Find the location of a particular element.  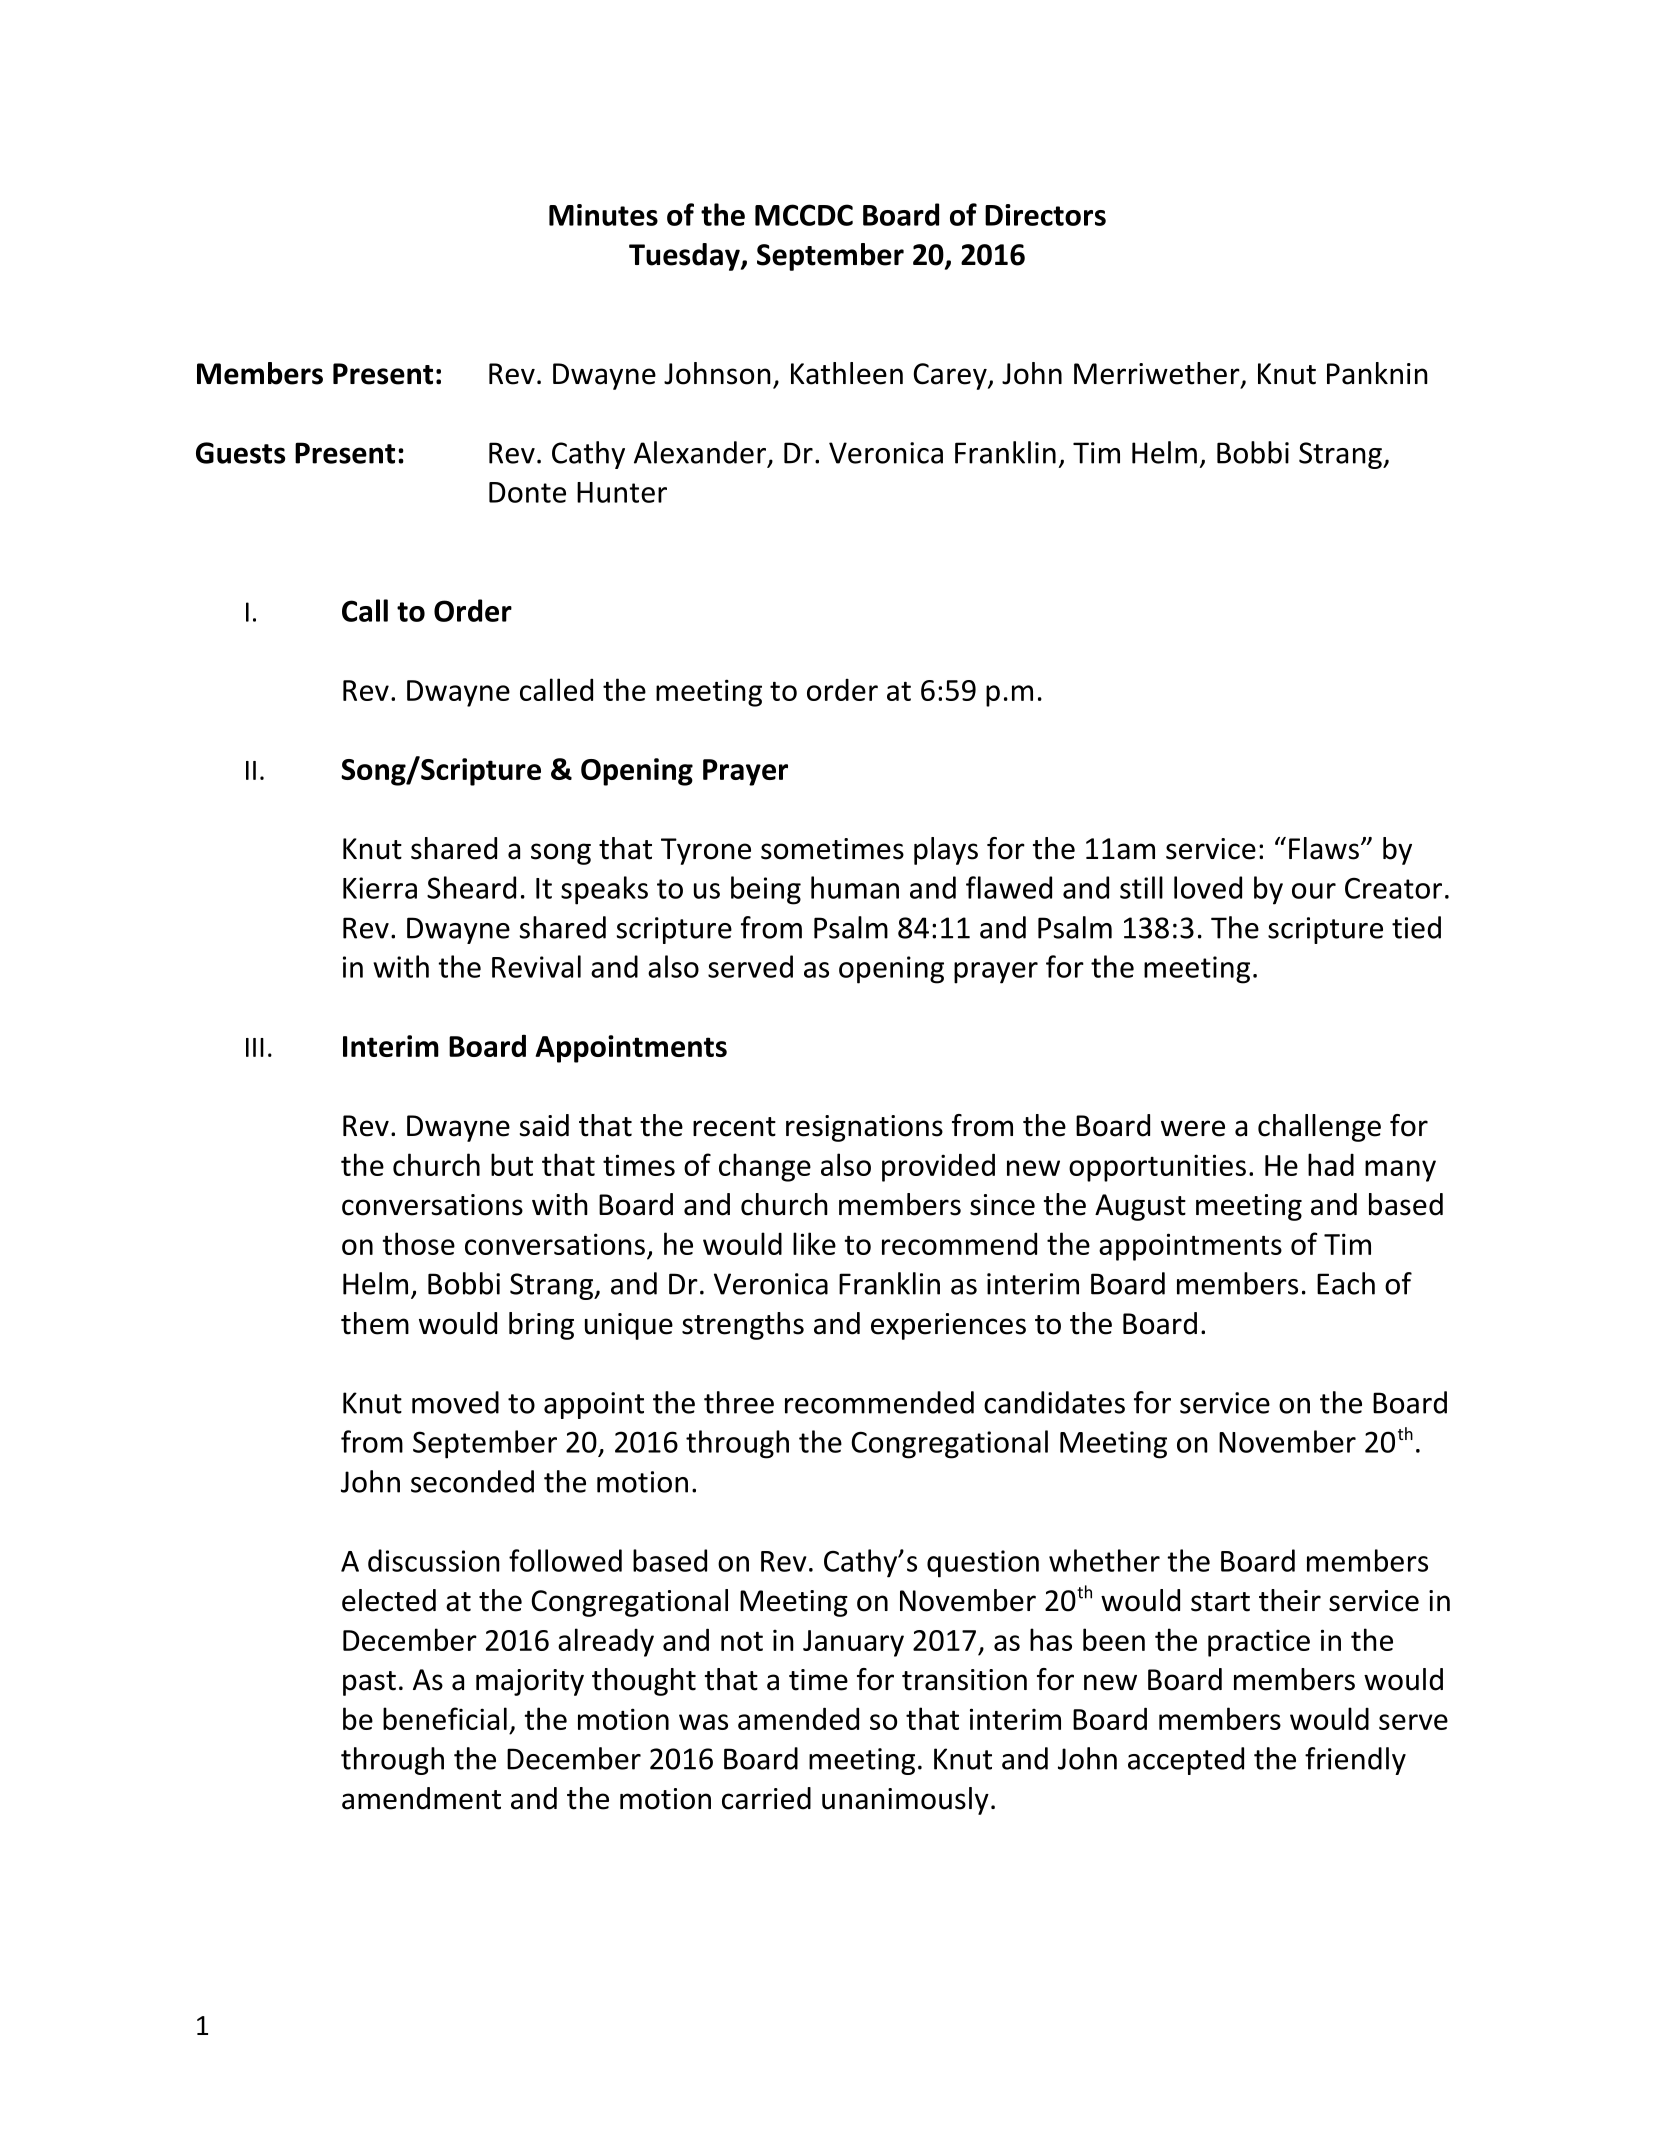

our is located at coordinates (1314, 891).
